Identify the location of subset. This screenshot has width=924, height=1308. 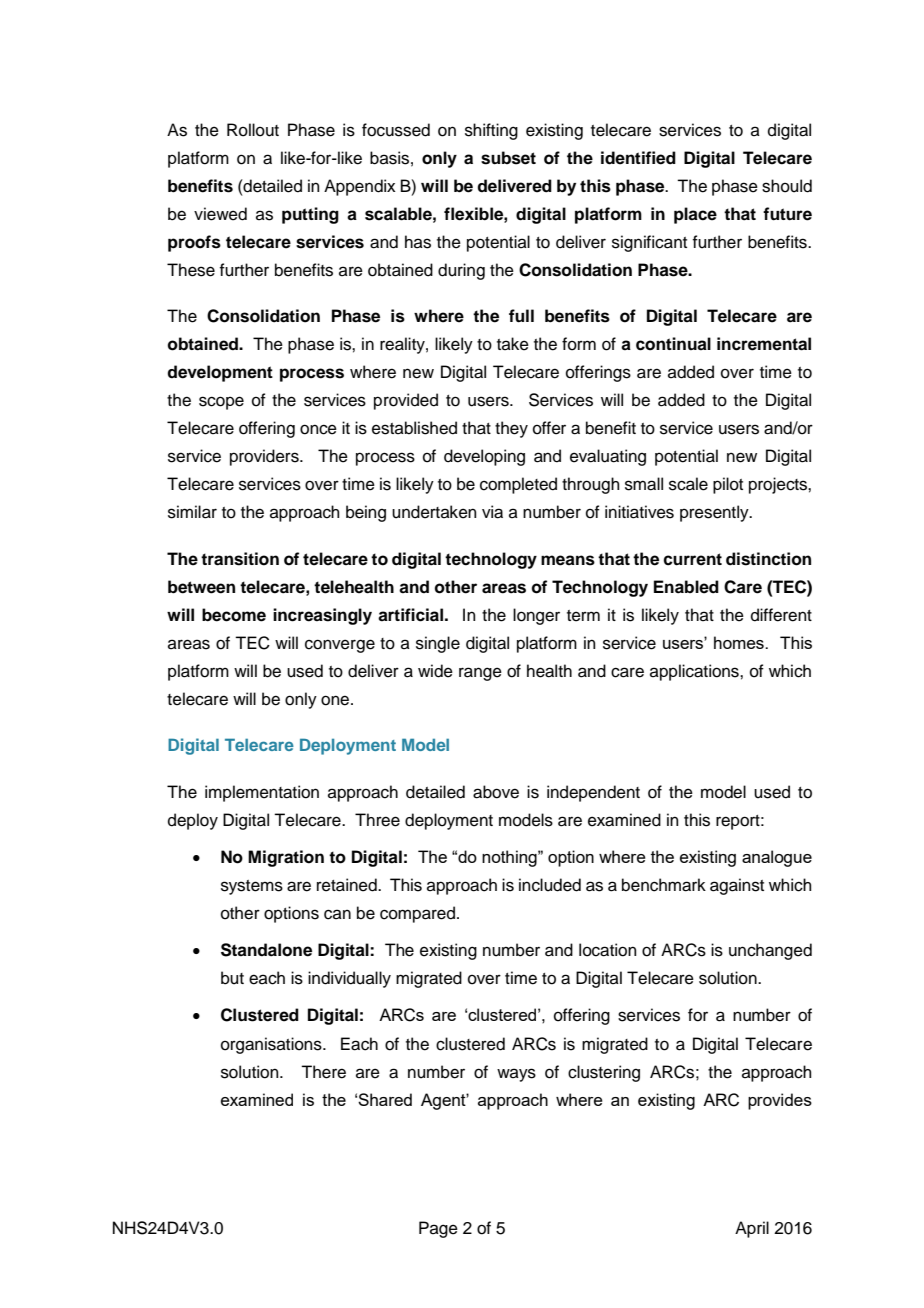
(508, 158).
